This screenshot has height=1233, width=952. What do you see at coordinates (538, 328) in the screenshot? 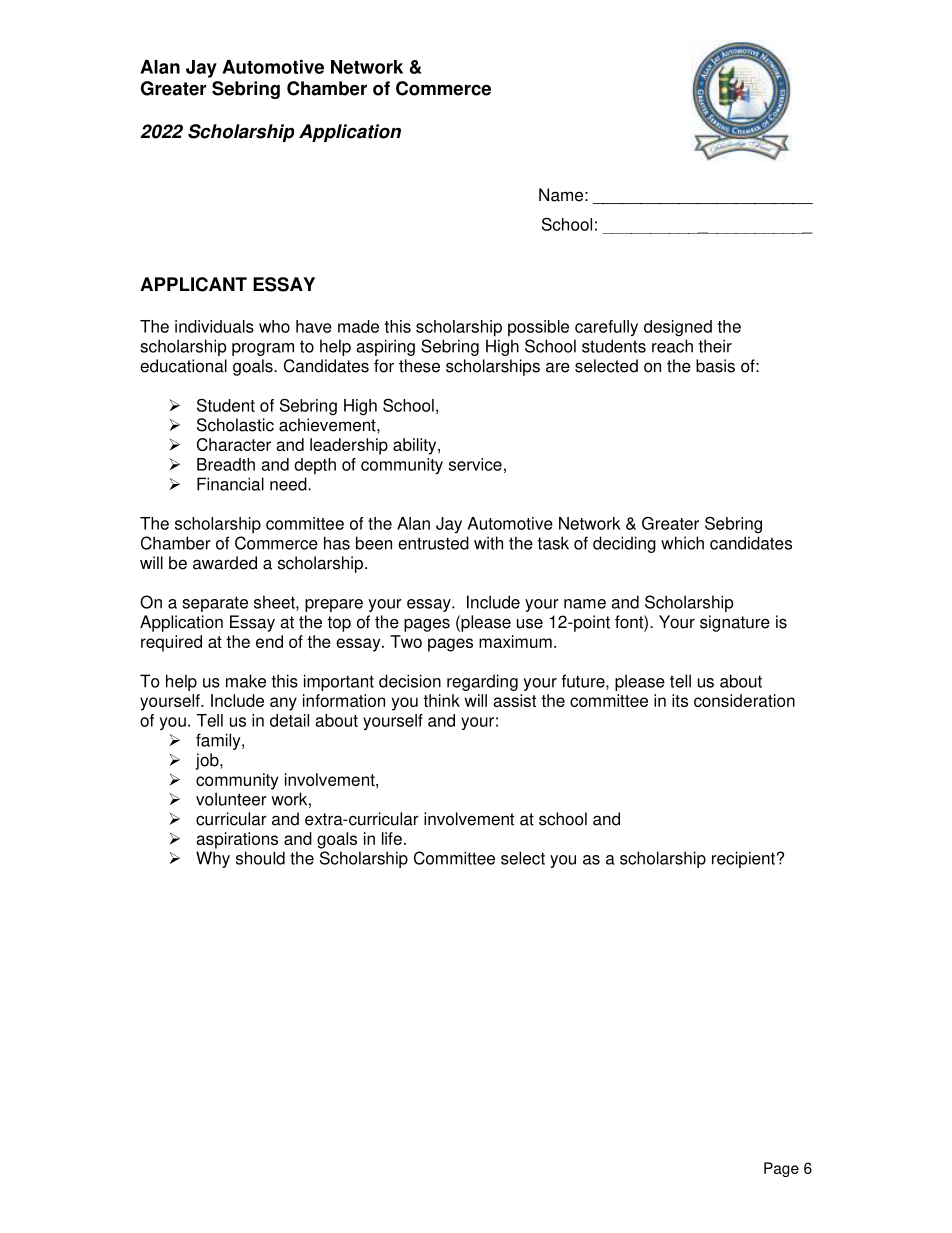
I see `possible` at bounding box center [538, 328].
